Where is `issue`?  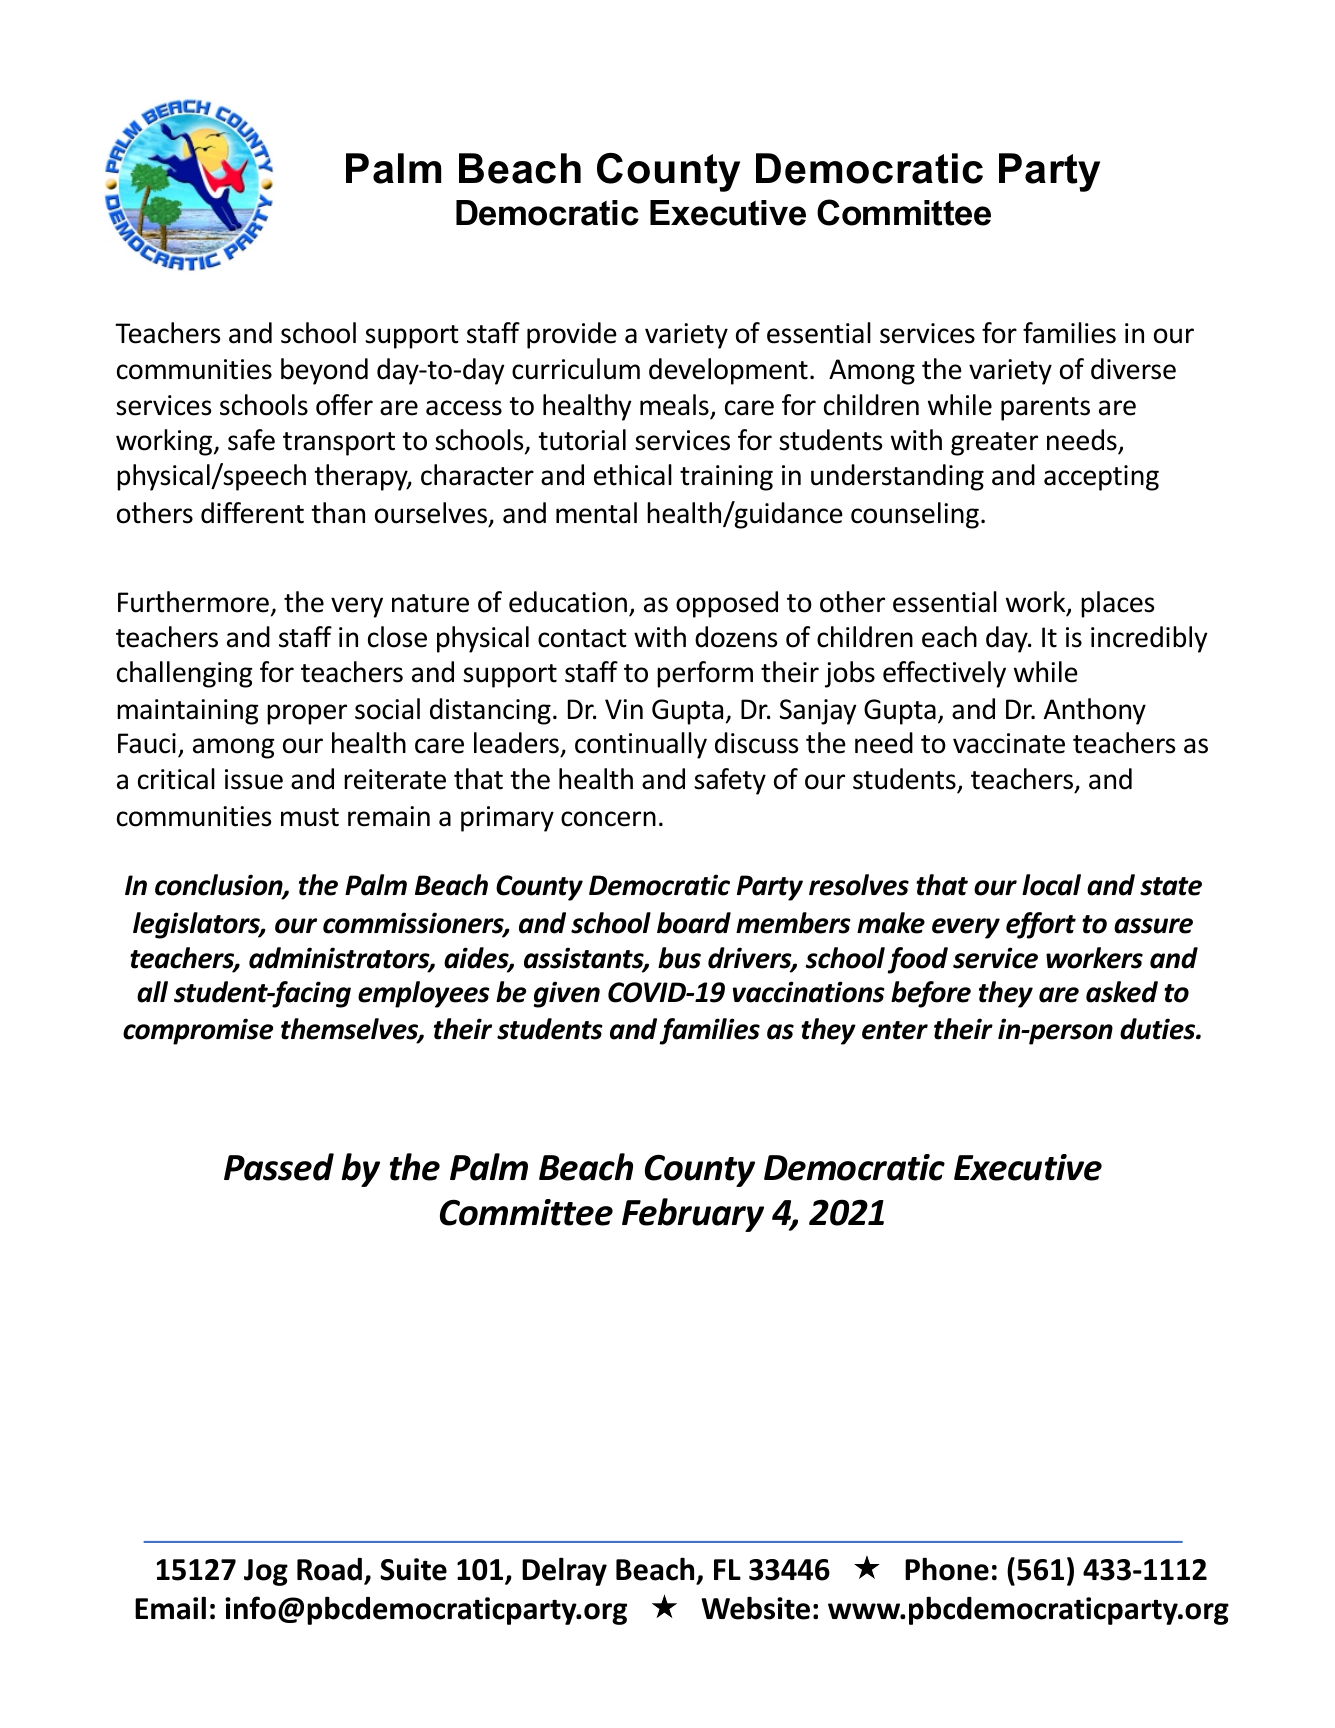
issue is located at coordinates (254, 779).
